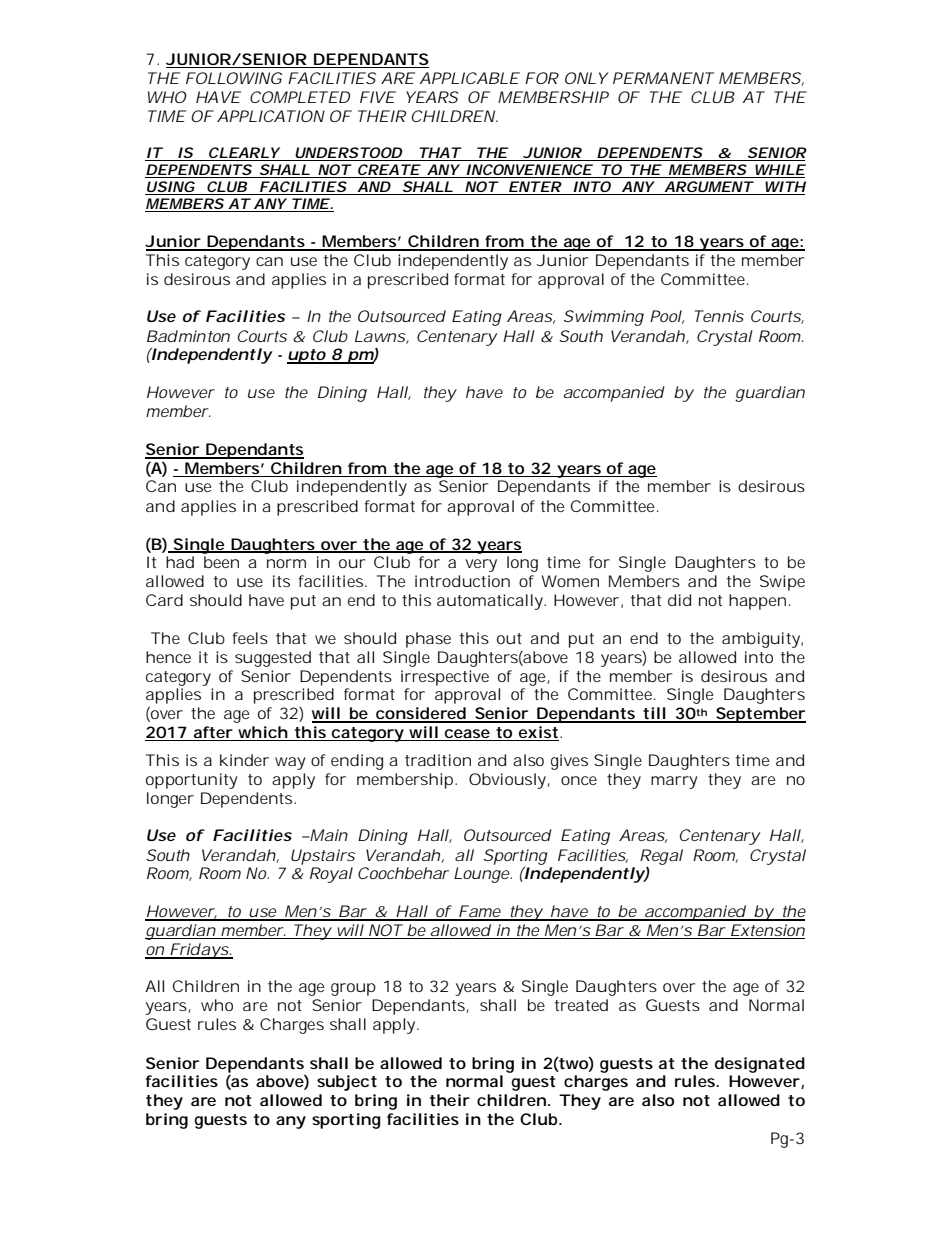 This screenshot has height=1233, width=952. I want to click on Tennis, so click(719, 316).
